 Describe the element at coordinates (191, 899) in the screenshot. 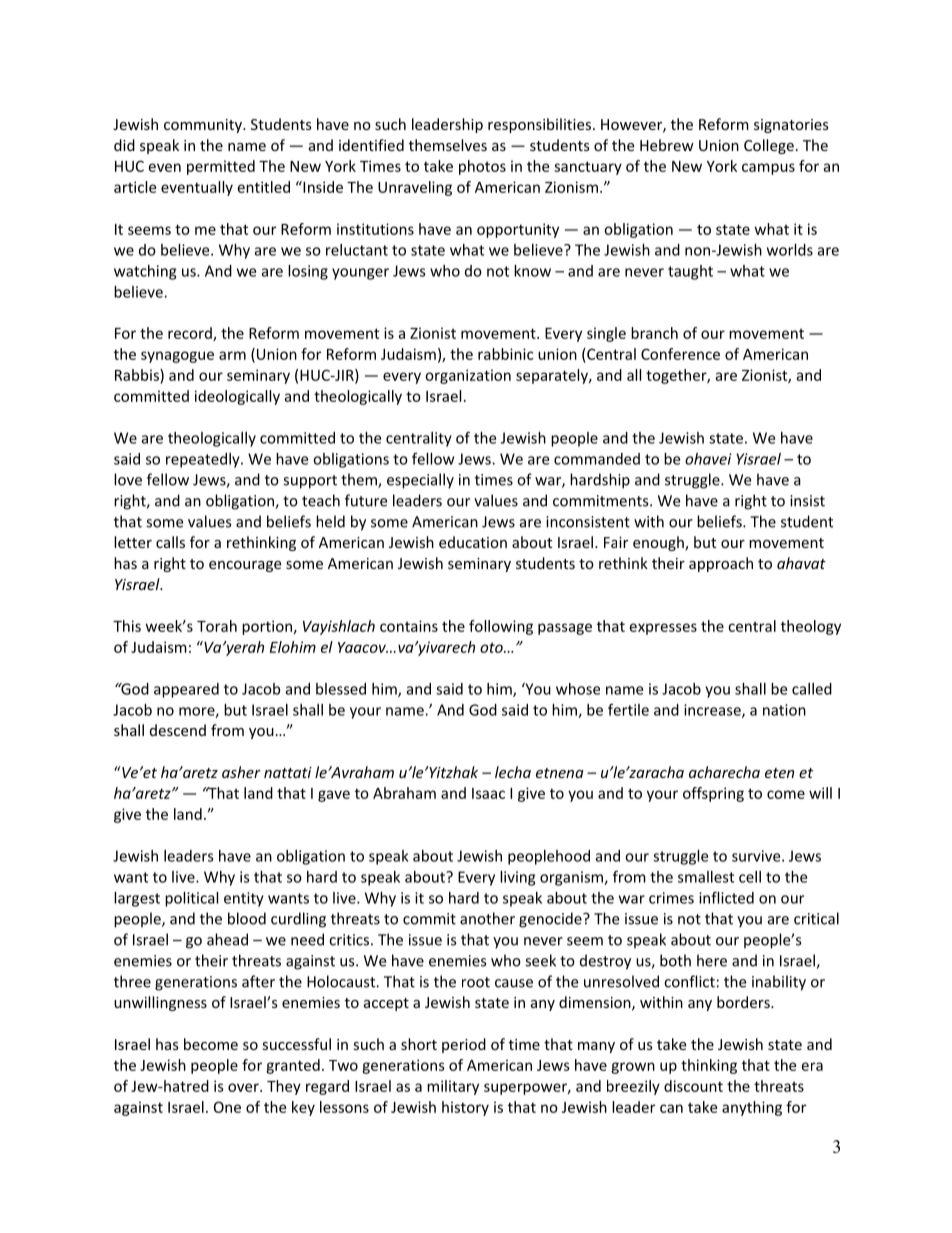

I see `political` at that location.
